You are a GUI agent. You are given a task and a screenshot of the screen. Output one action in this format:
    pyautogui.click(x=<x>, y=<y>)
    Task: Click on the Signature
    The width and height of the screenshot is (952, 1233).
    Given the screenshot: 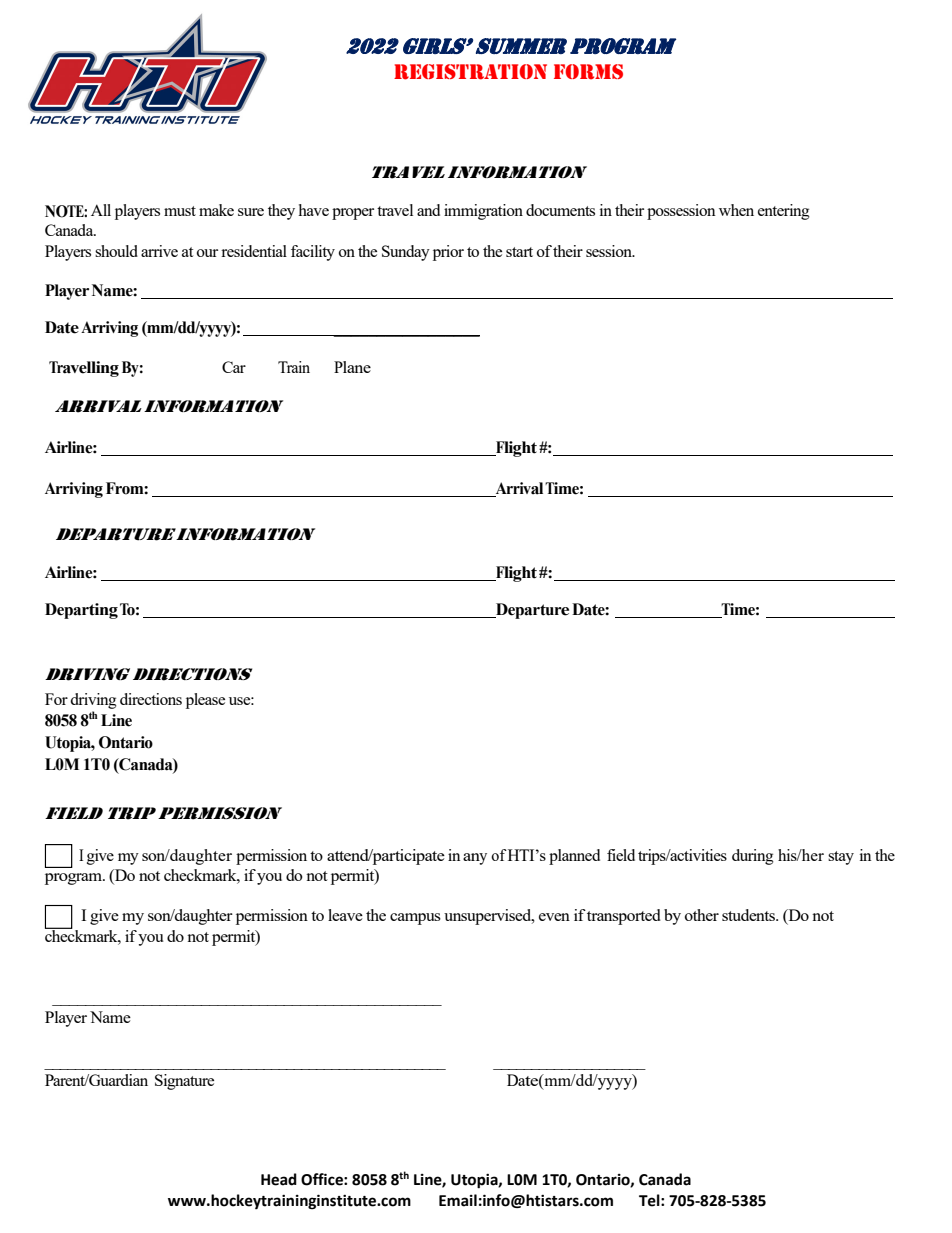 What is the action you would take?
    pyautogui.click(x=184, y=1082)
